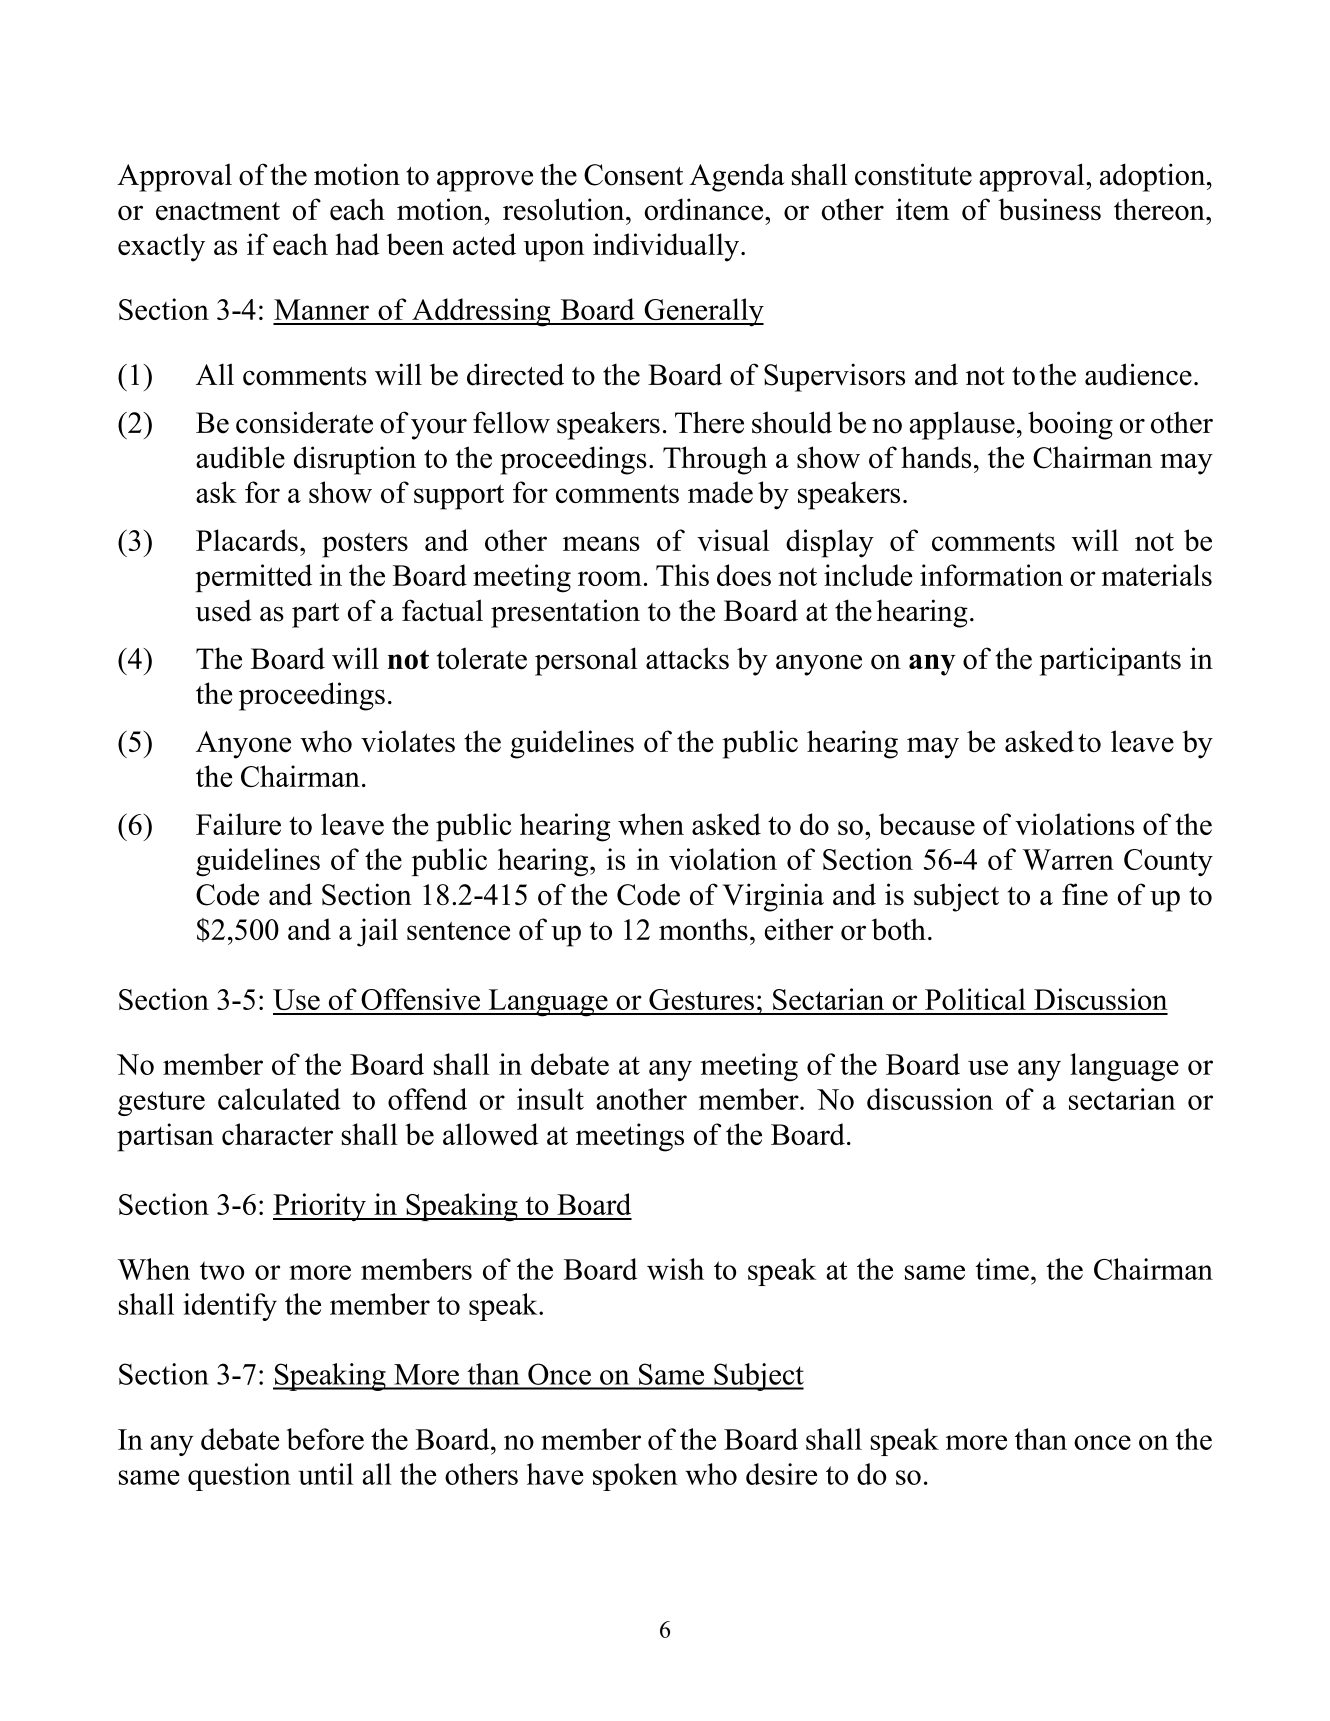 The height and width of the image is (1721, 1330). What do you see at coordinates (238, 824) in the image?
I see `Failure` at bounding box center [238, 824].
